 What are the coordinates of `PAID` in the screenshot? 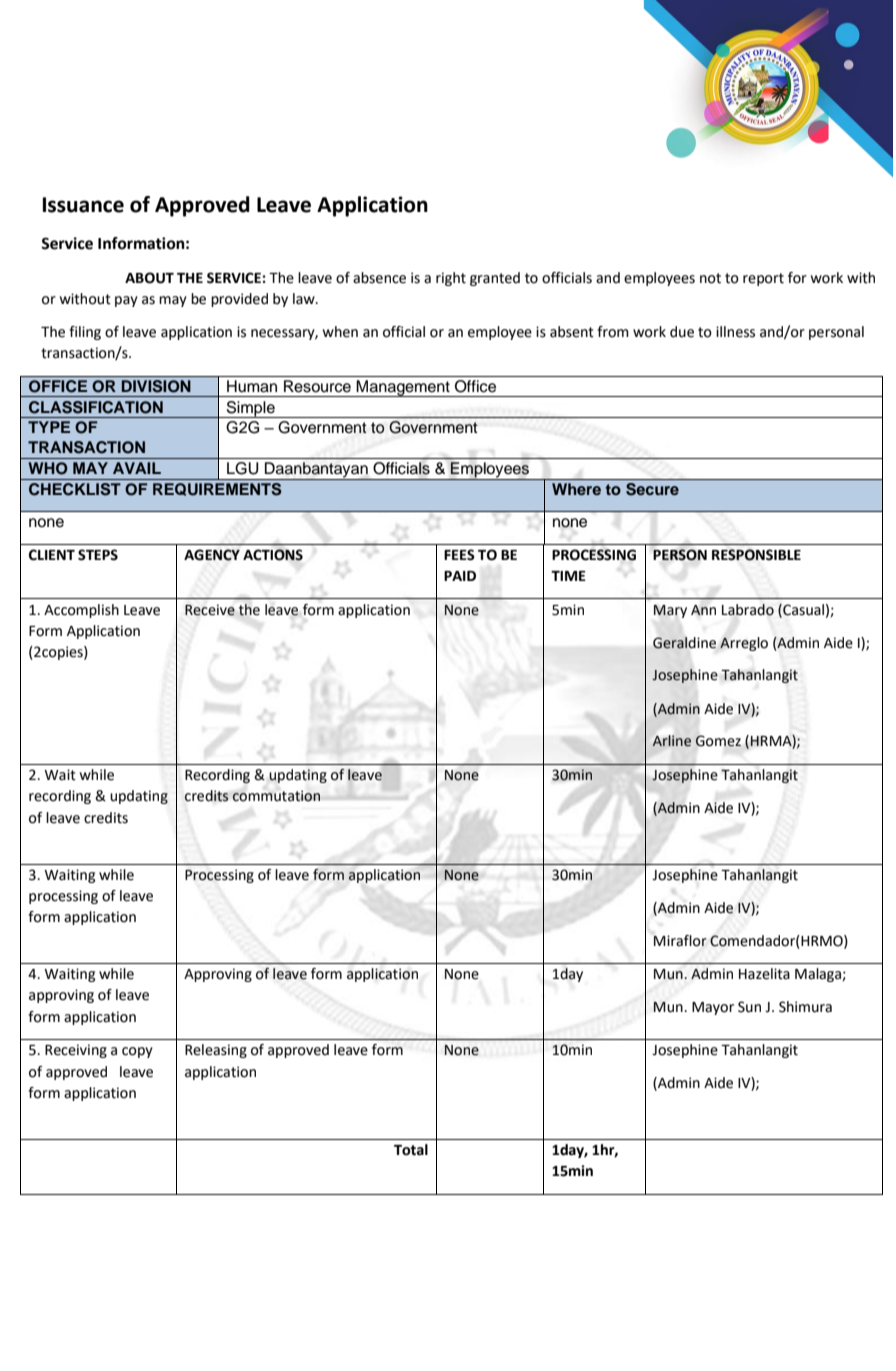 It's located at (460, 576).
